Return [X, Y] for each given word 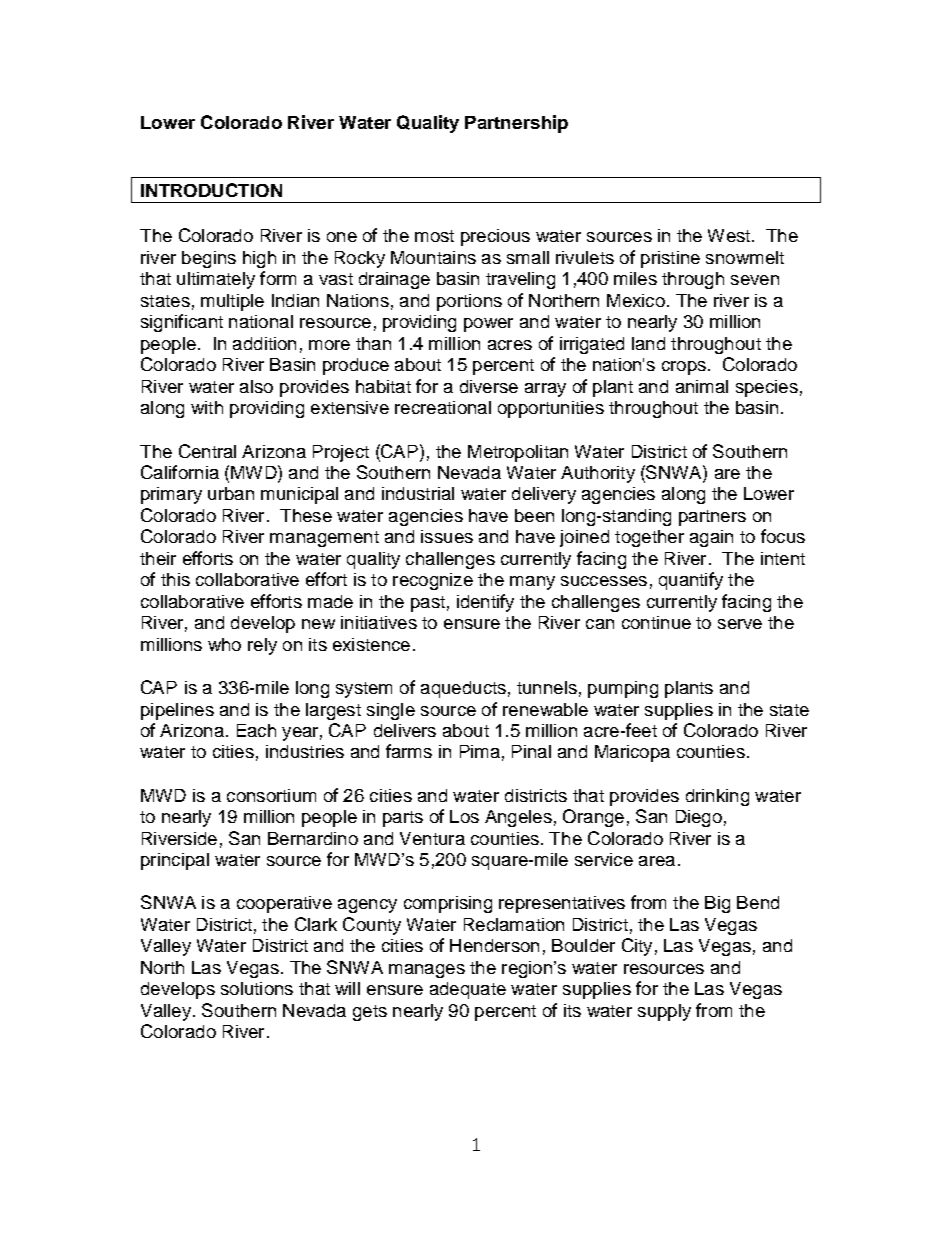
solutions [257, 988]
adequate [468, 990]
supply [664, 1012]
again [711, 538]
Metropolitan [518, 453]
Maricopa [632, 753]
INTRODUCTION [211, 190]
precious [495, 237]
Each [256, 730]
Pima [480, 751]
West [729, 235]
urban [231, 493]
